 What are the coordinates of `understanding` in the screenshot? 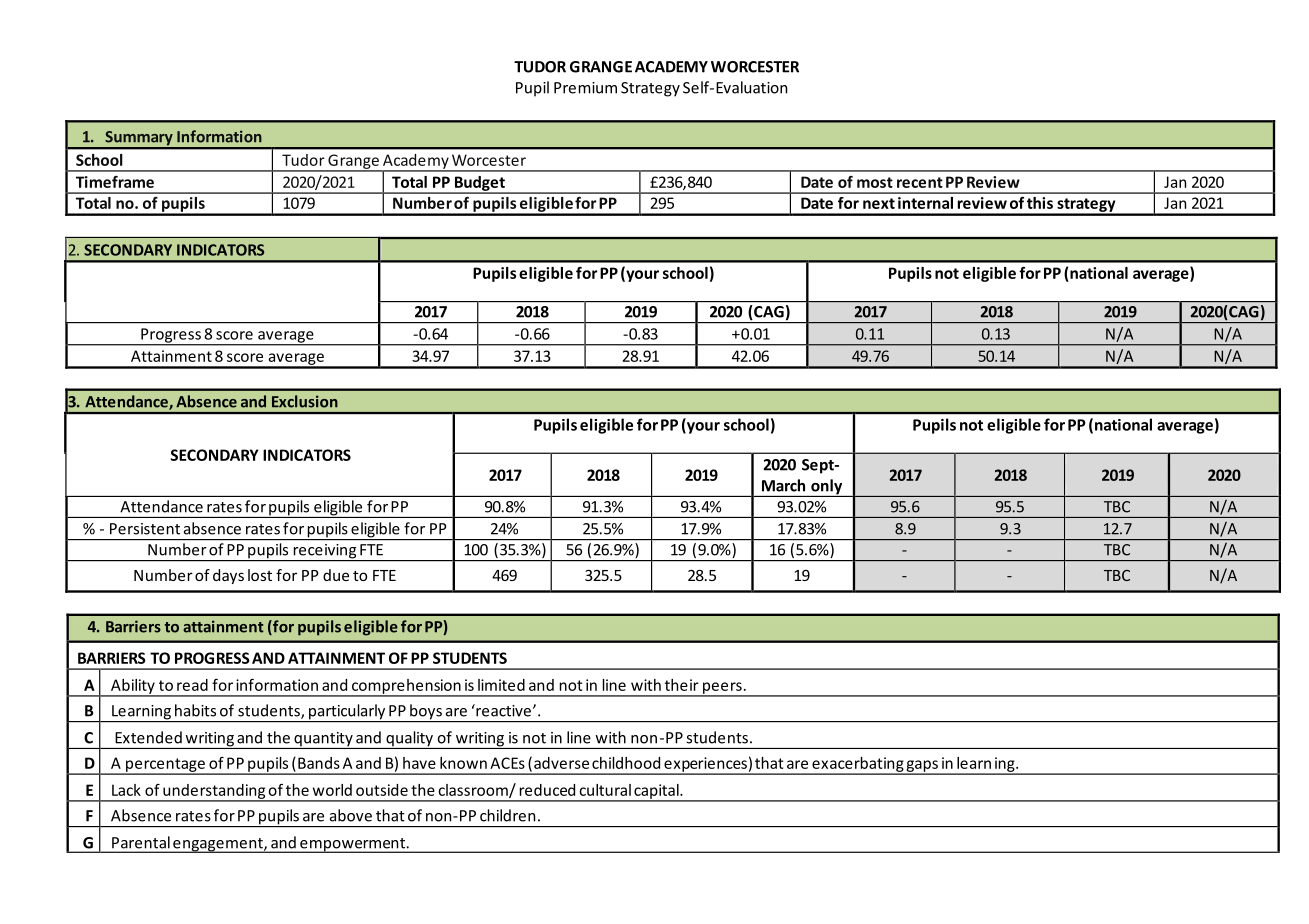 It's located at (214, 792).
